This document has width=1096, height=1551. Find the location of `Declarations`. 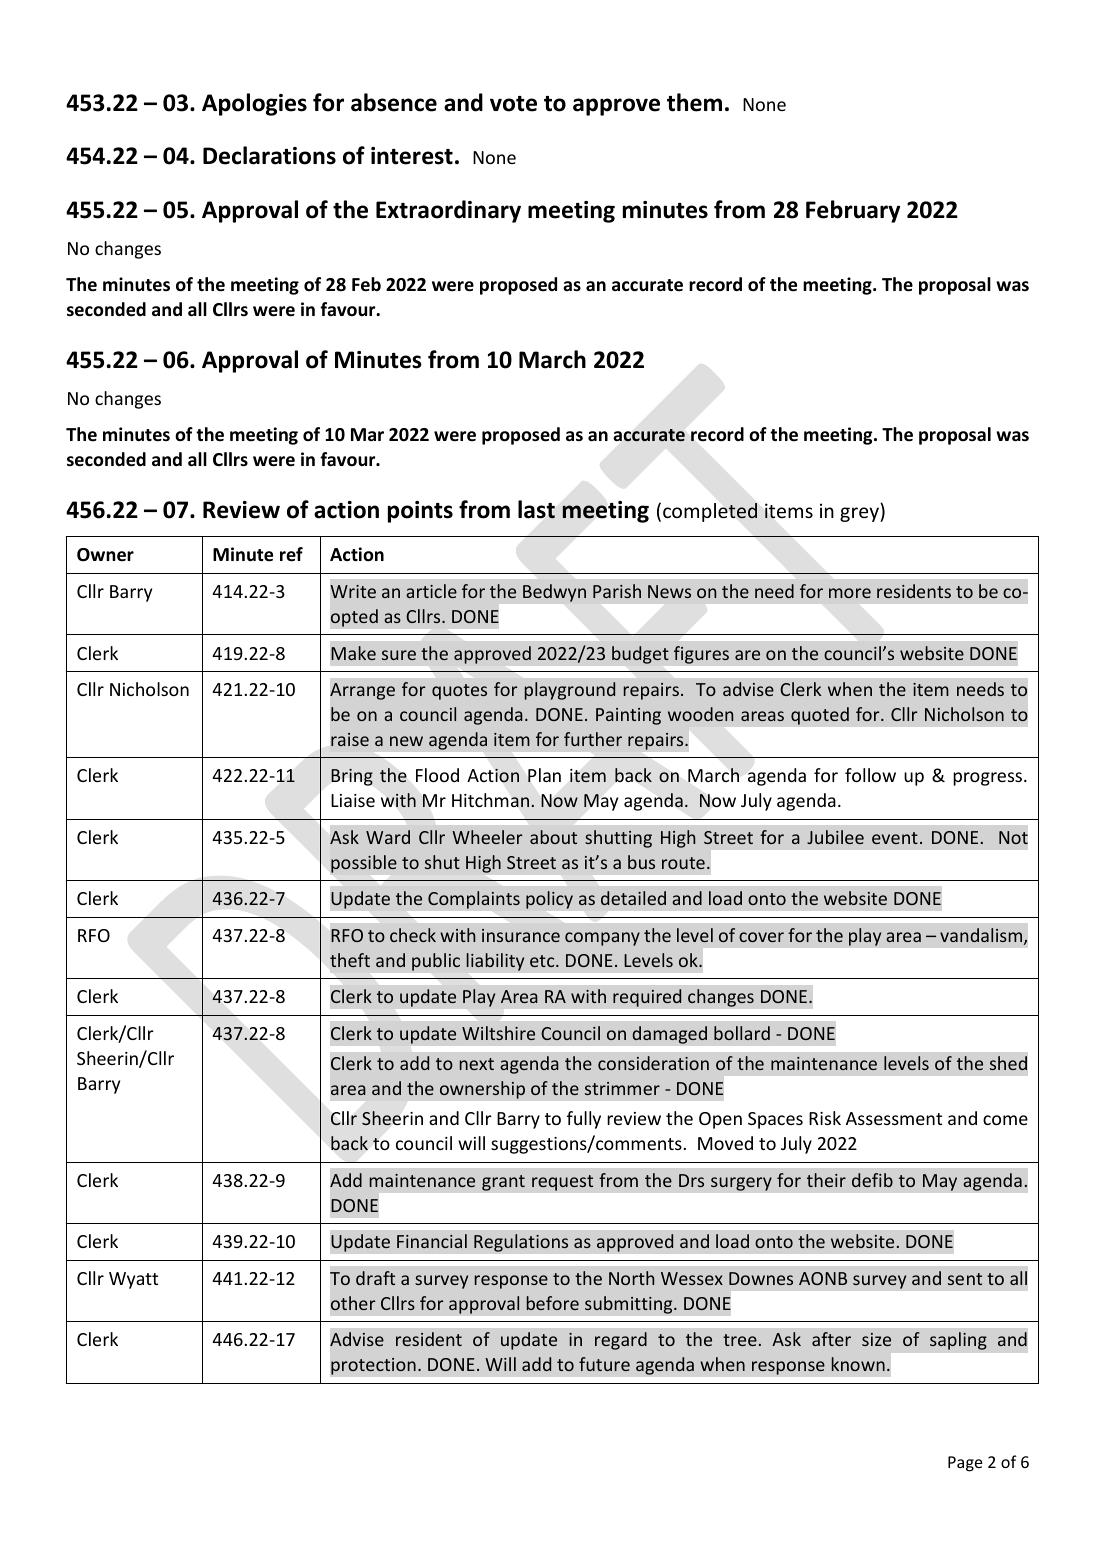

Declarations is located at coordinates (269, 155).
